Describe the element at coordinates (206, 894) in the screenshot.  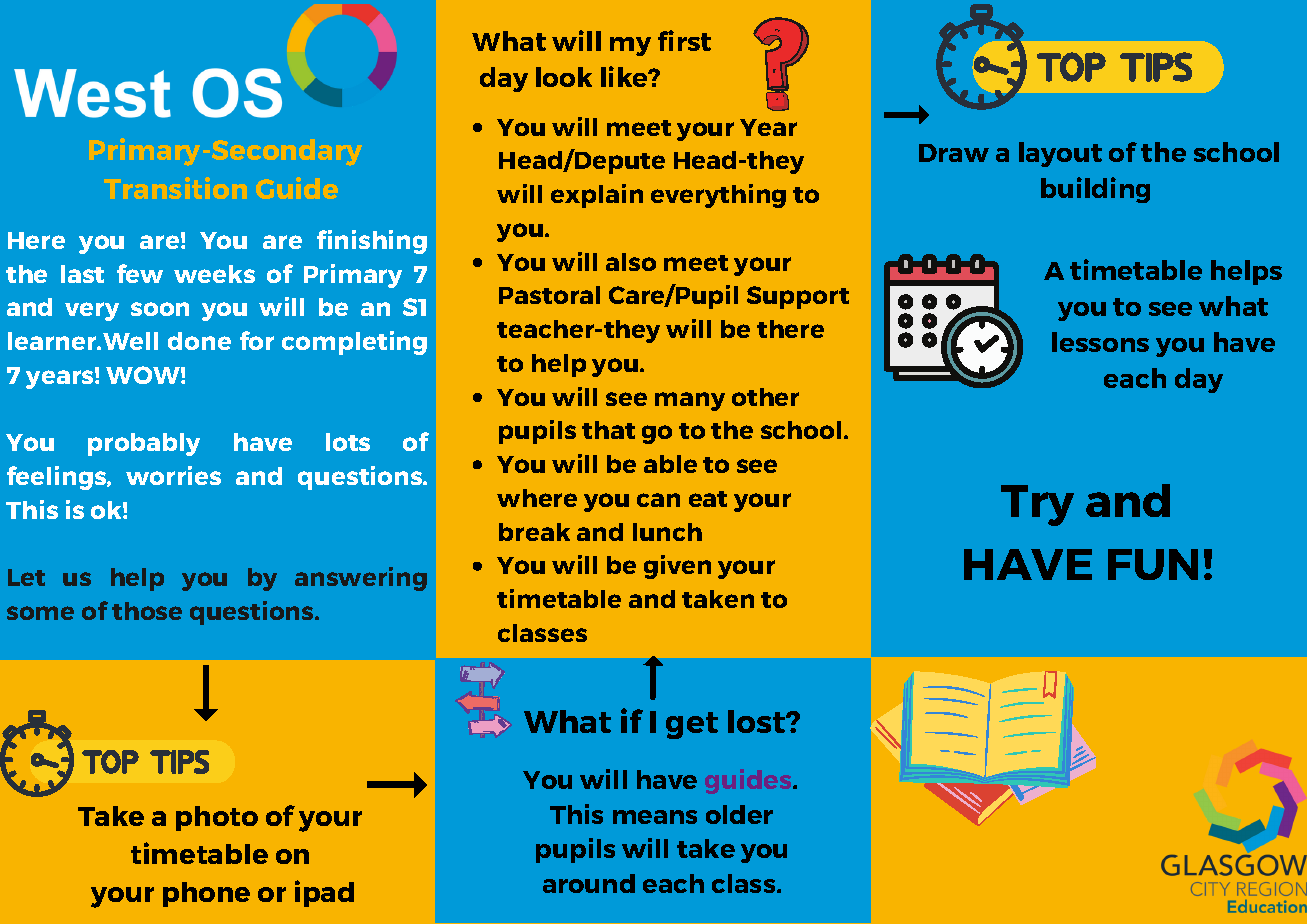
I see `phone` at that location.
